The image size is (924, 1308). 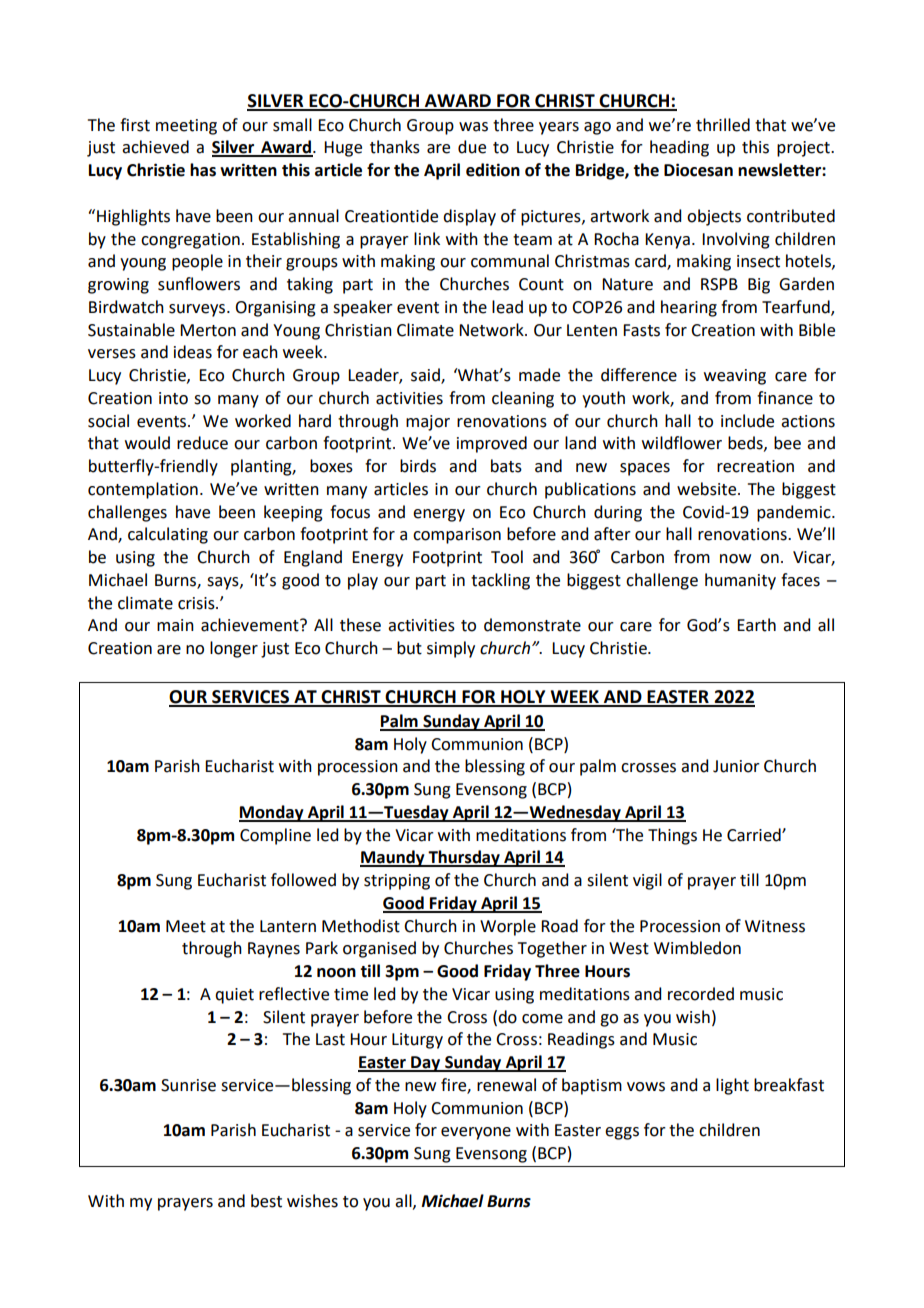 What do you see at coordinates (234, 649) in the screenshot?
I see `longer` at bounding box center [234, 649].
